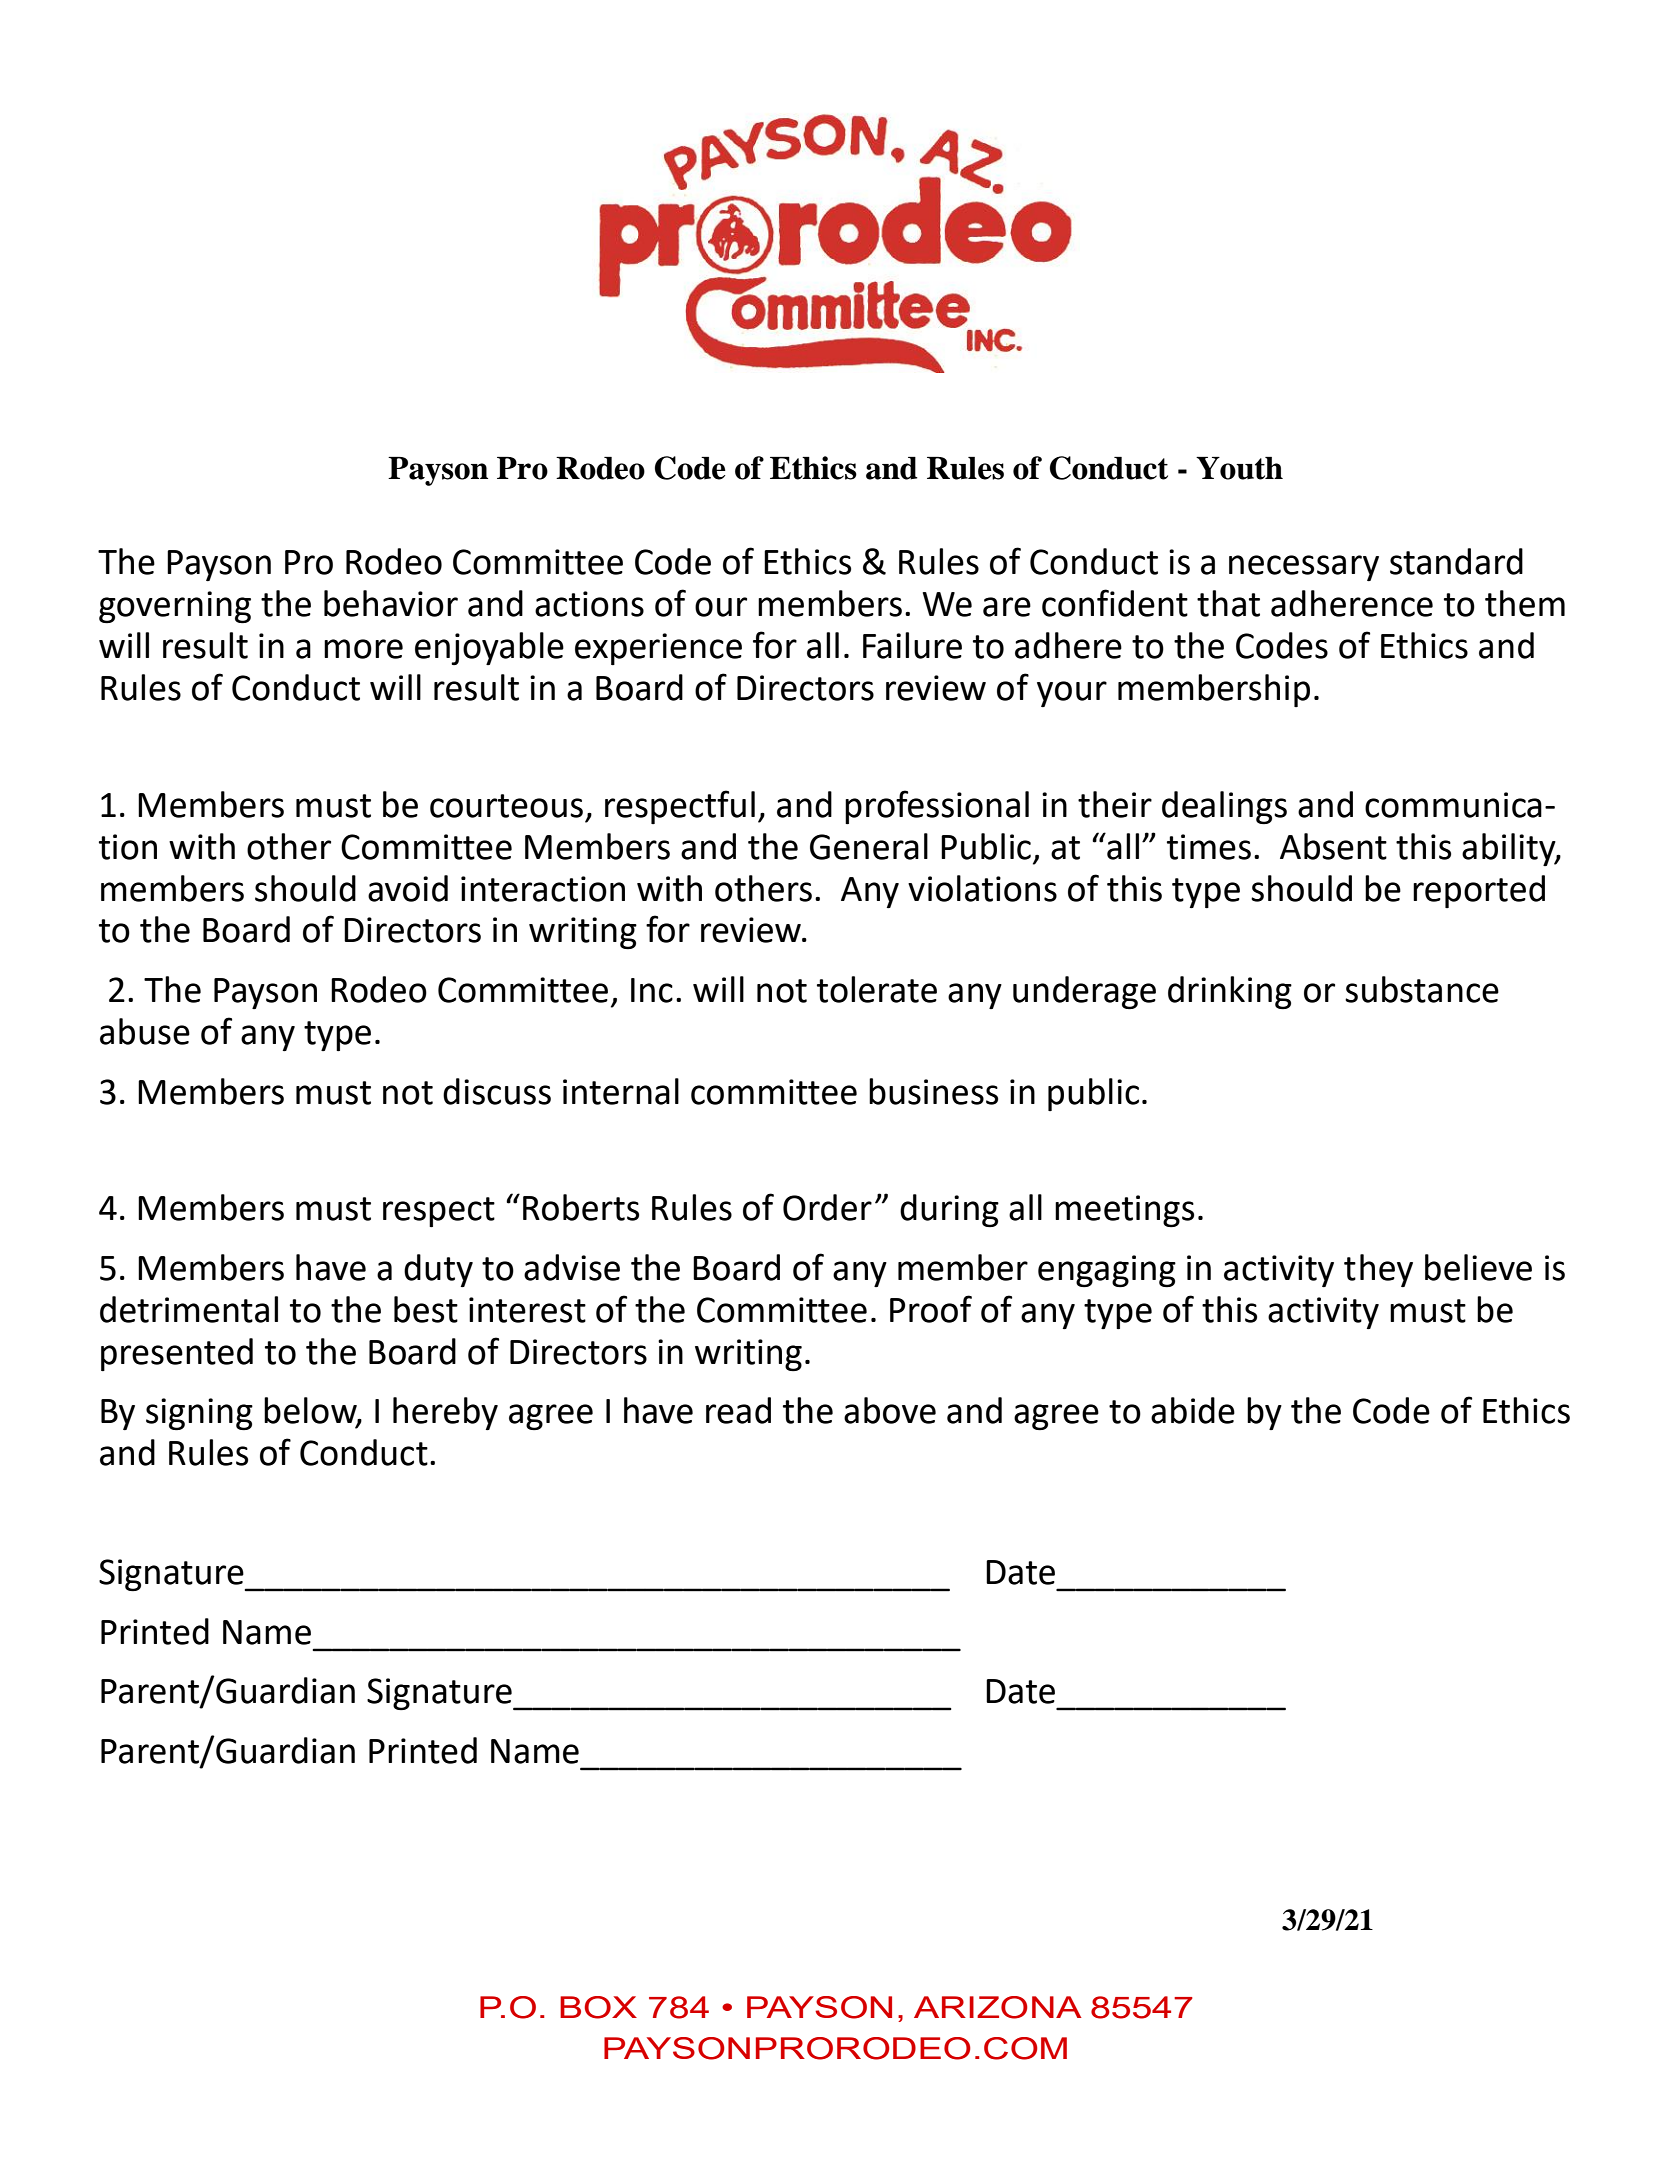 This document has width=1672, height=2163. I want to click on necessary, so click(1304, 568).
